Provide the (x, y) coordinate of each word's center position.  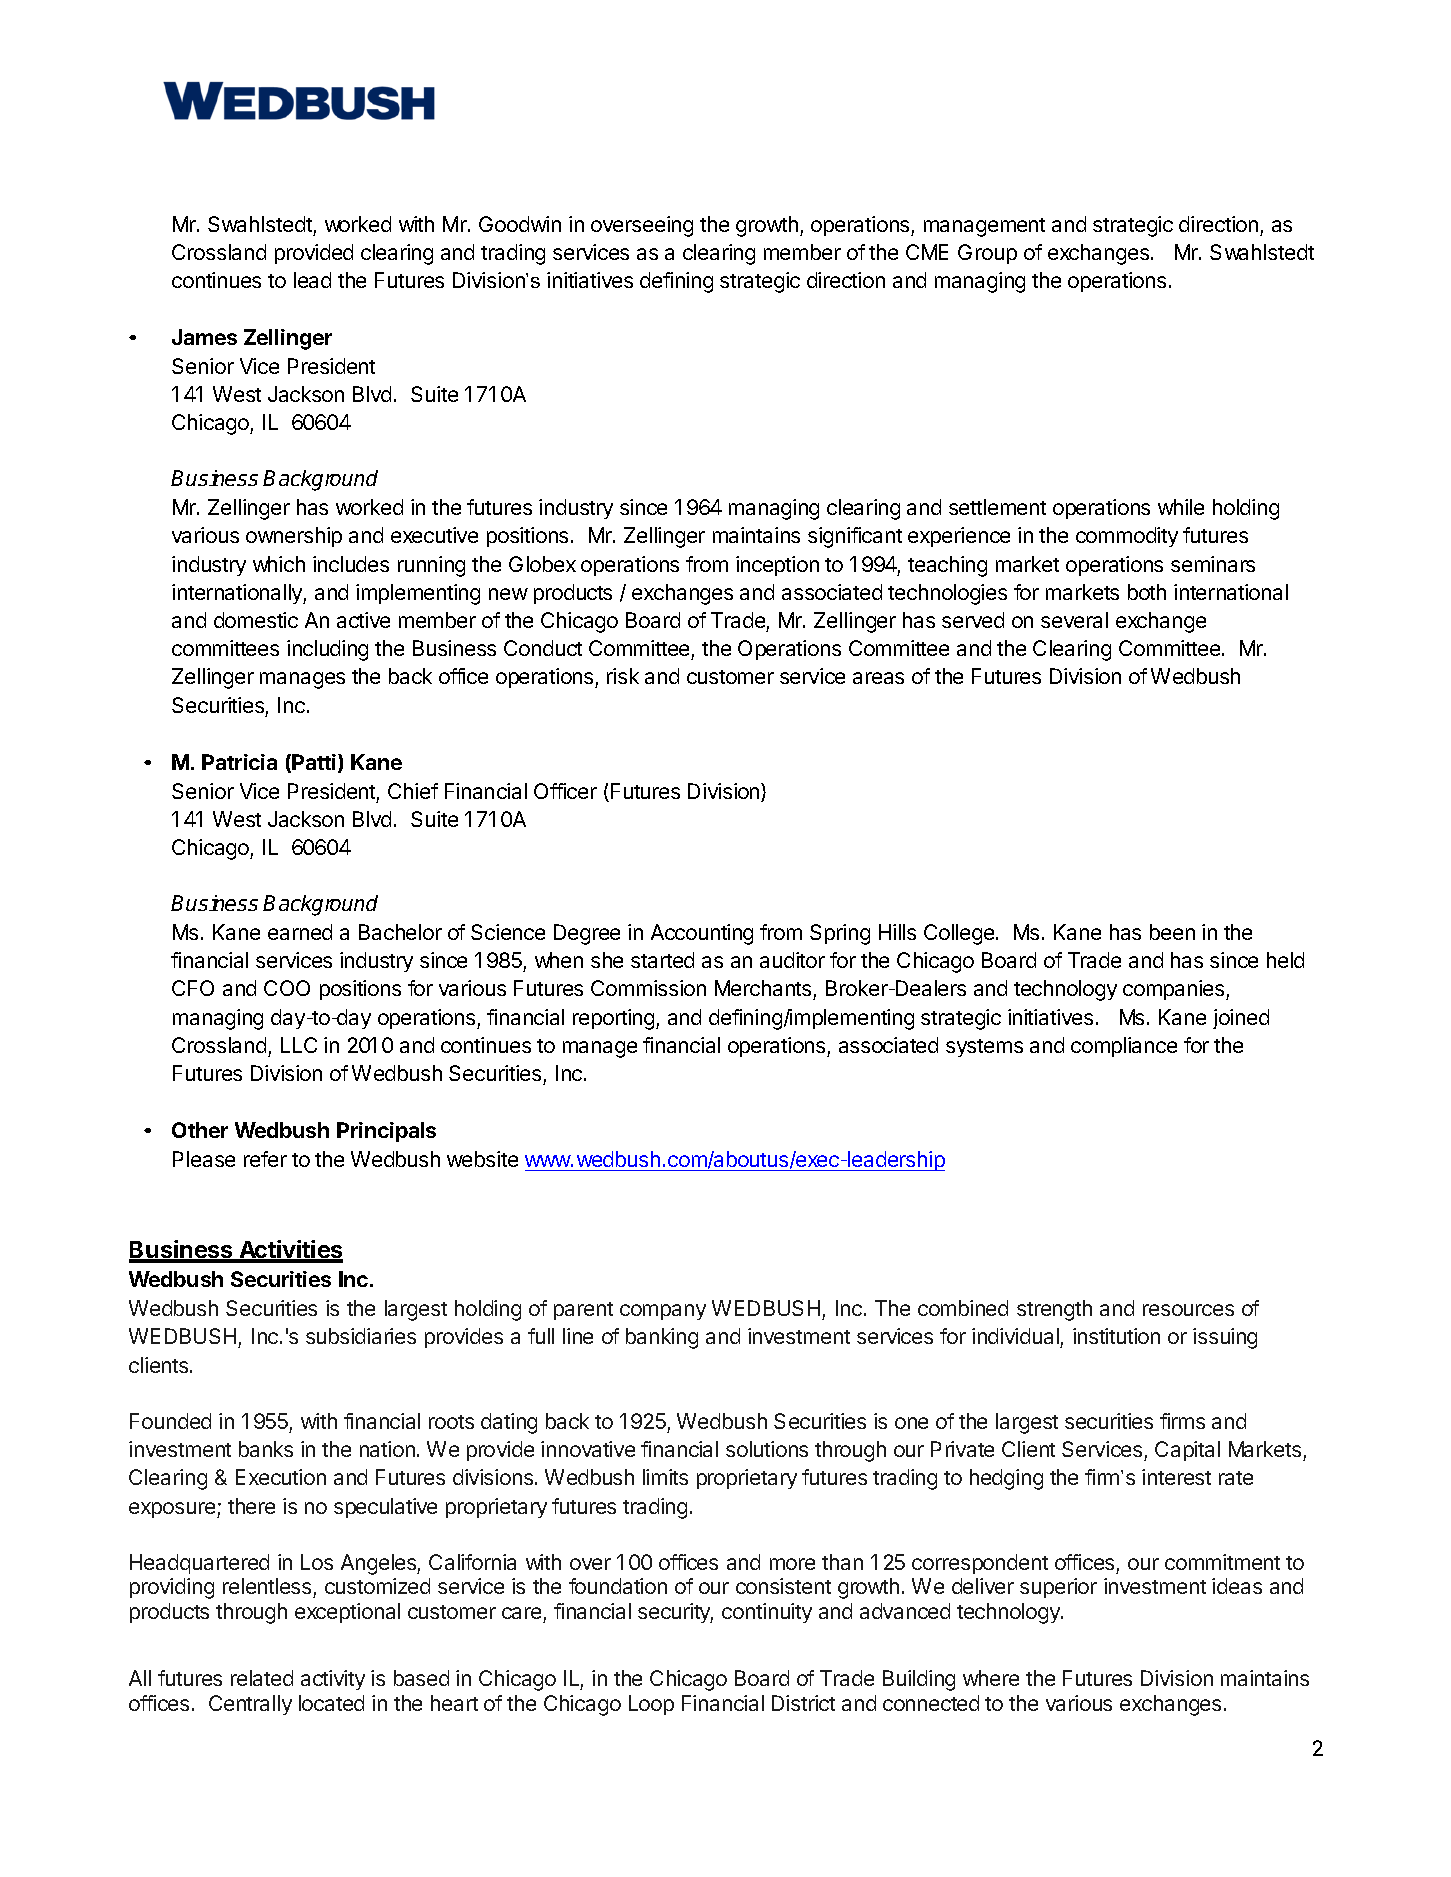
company (663, 1312)
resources (1188, 1310)
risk (623, 676)
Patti (315, 763)
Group (987, 254)
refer (265, 1159)
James (204, 337)
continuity (767, 1613)
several (1074, 620)
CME (927, 252)
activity (333, 1680)
